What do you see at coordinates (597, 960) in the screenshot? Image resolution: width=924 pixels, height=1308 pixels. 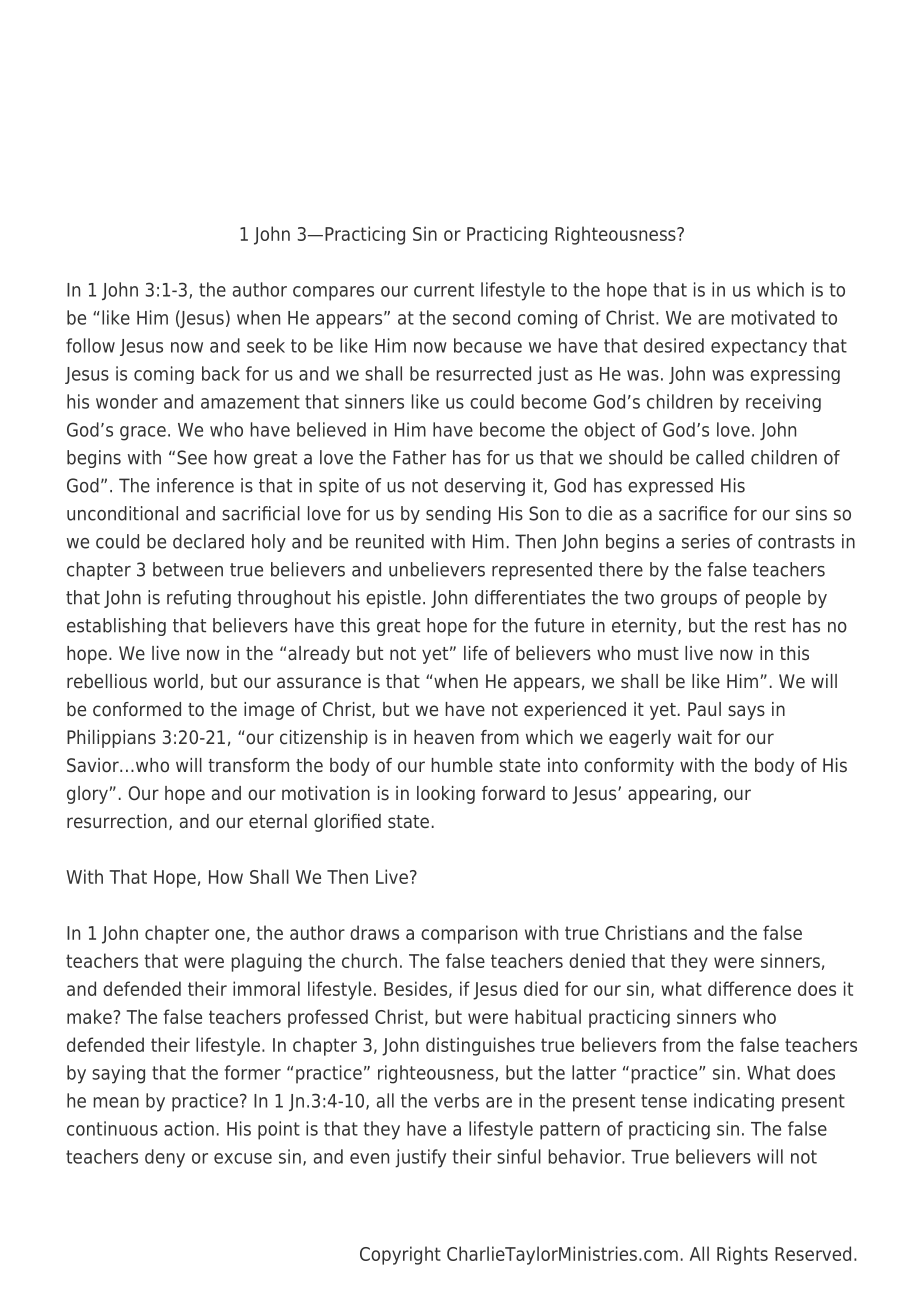 I see `denied` at bounding box center [597, 960].
